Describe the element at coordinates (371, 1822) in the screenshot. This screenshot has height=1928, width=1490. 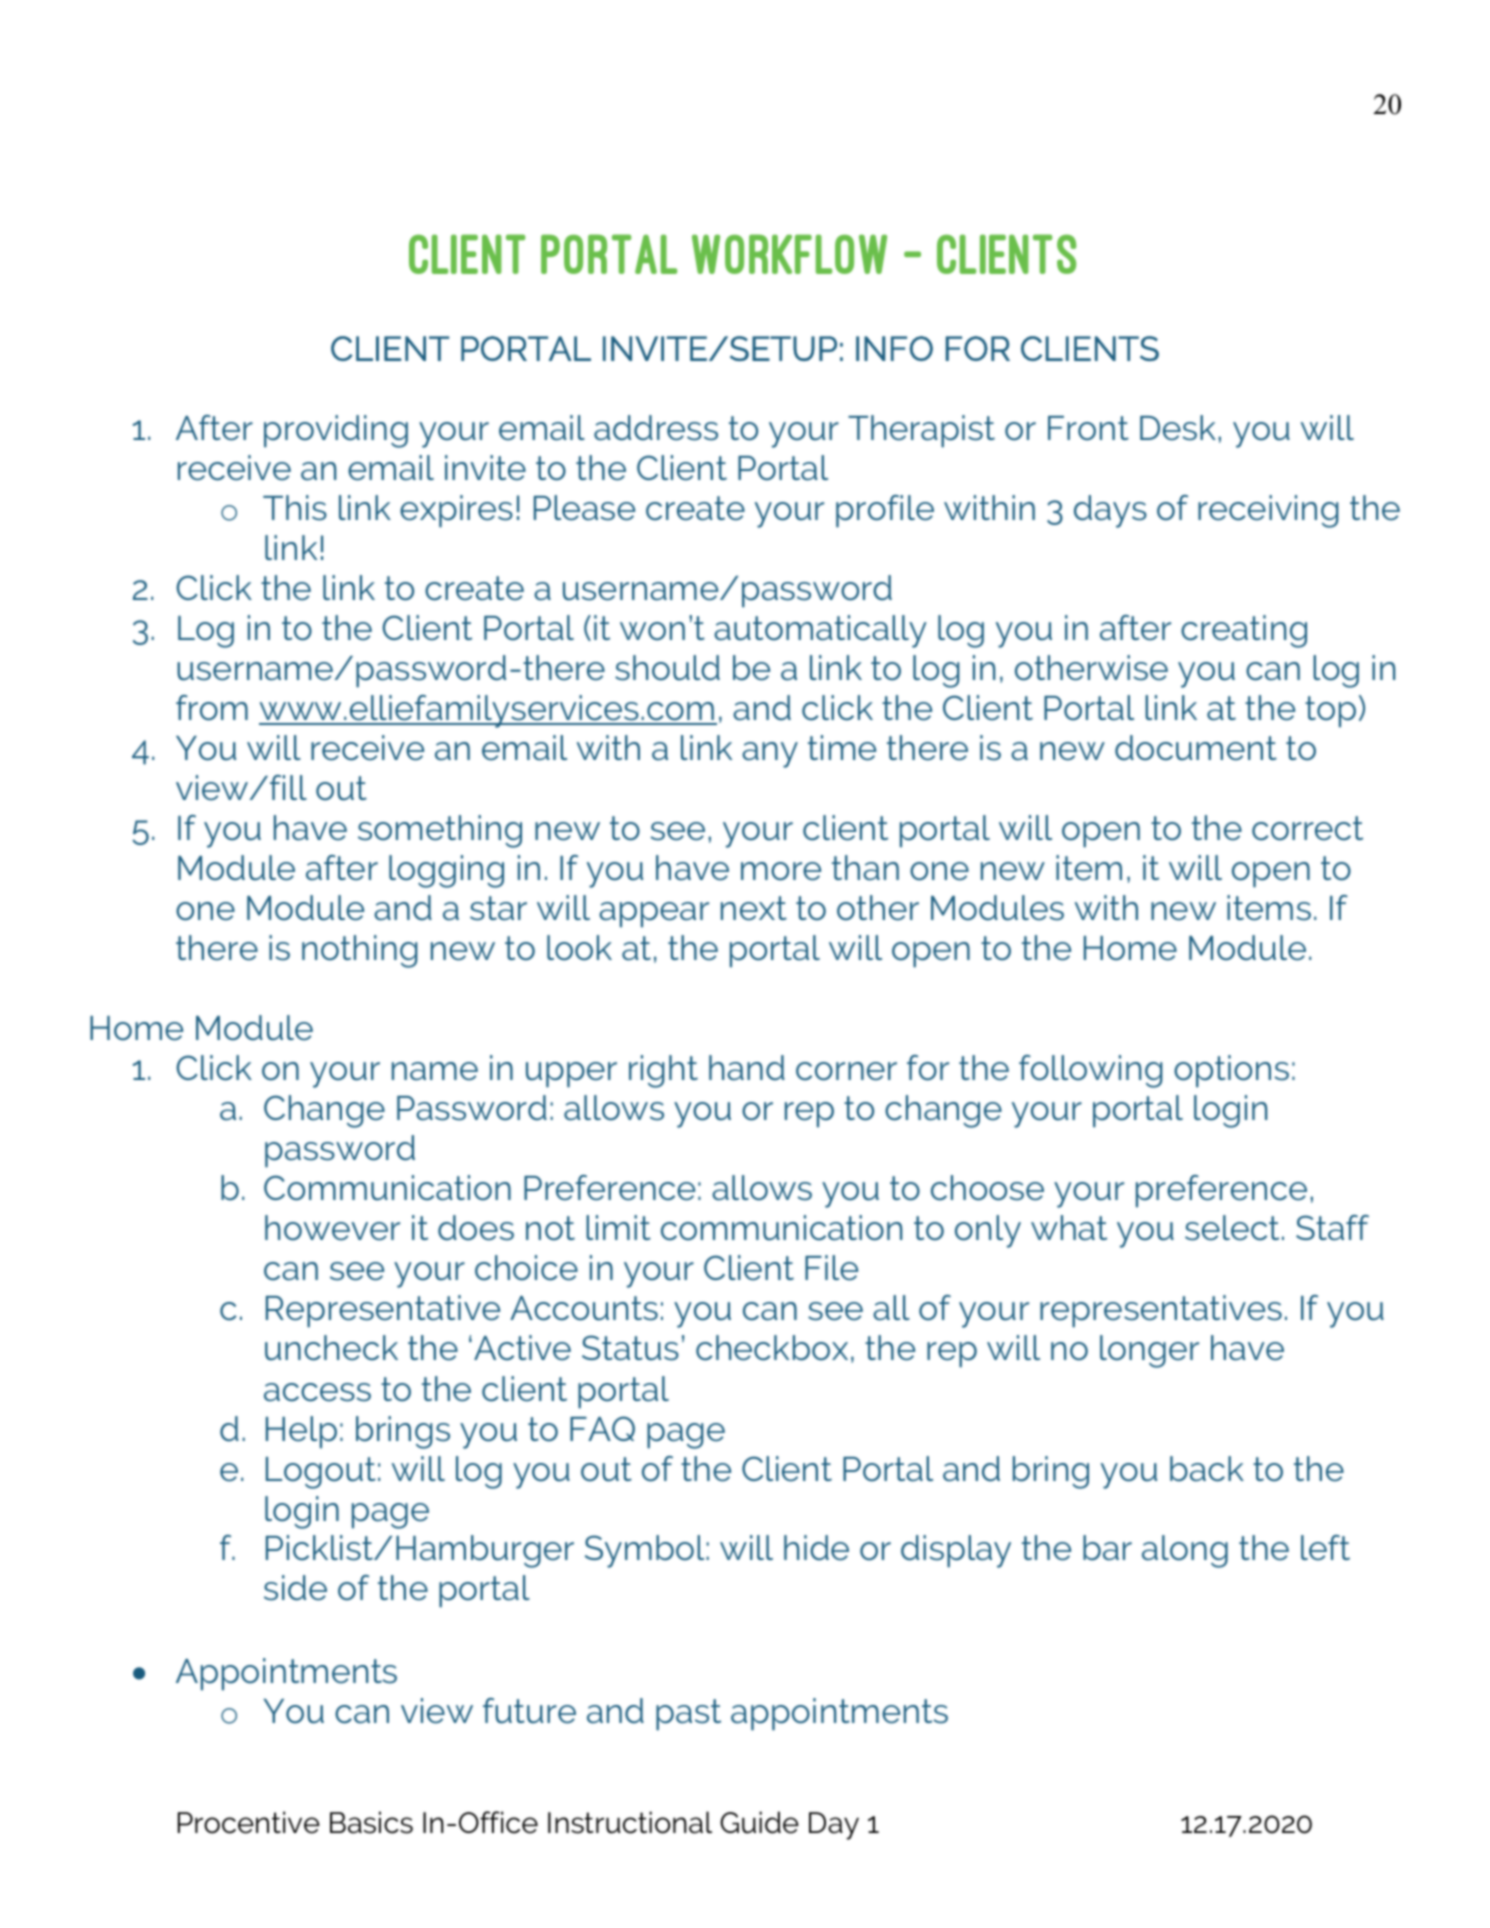
I see `Basics` at that location.
